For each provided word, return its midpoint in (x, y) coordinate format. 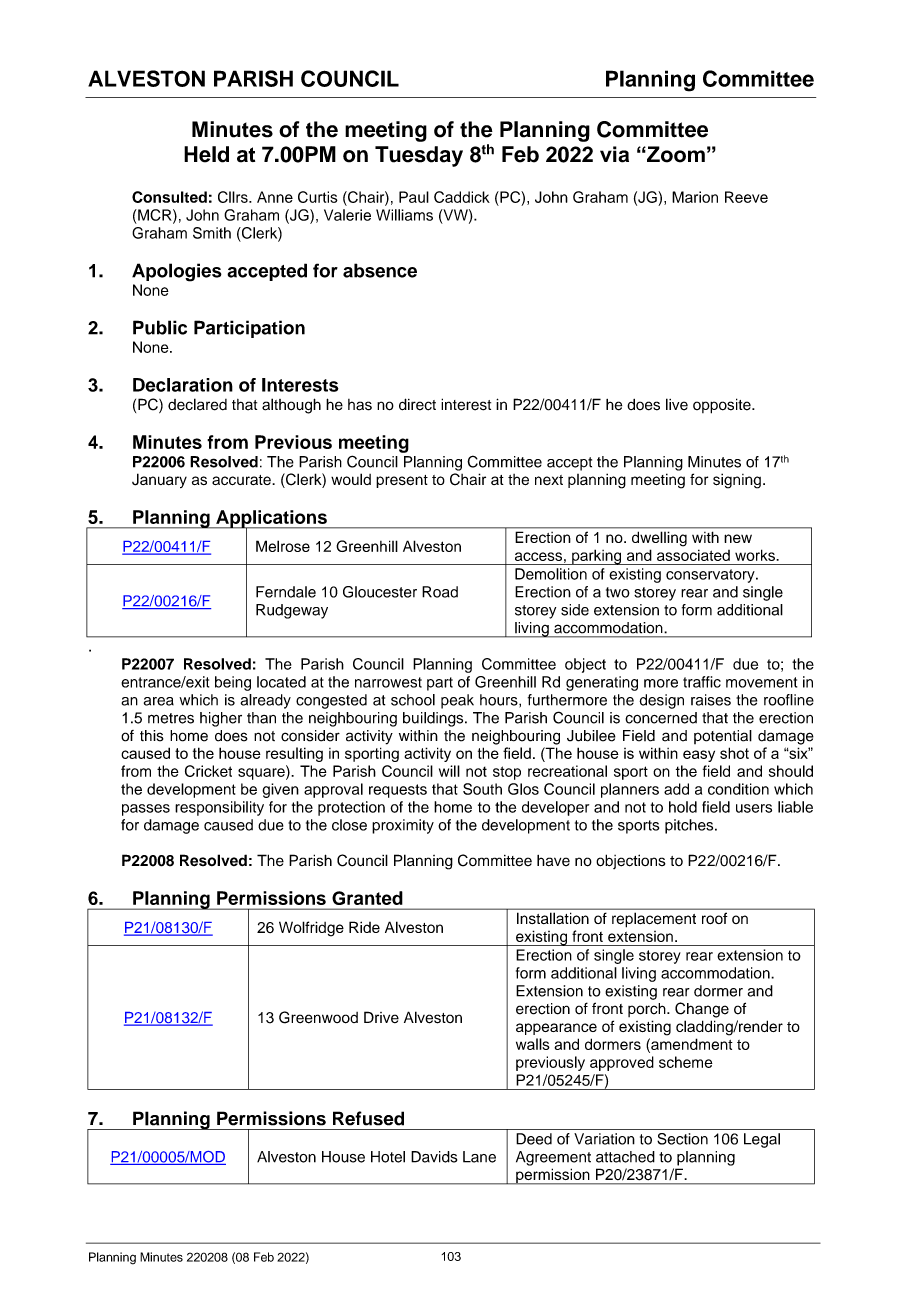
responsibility (219, 808)
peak (457, 701)
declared (197, 404)
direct (417, 404)
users (754, 808)
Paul (414, 197)
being (233, 683)
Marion (695, 197)
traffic (702, 682)
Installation (553, 918)
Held (206, 154)
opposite (723, 406)
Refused (368, 1118)
